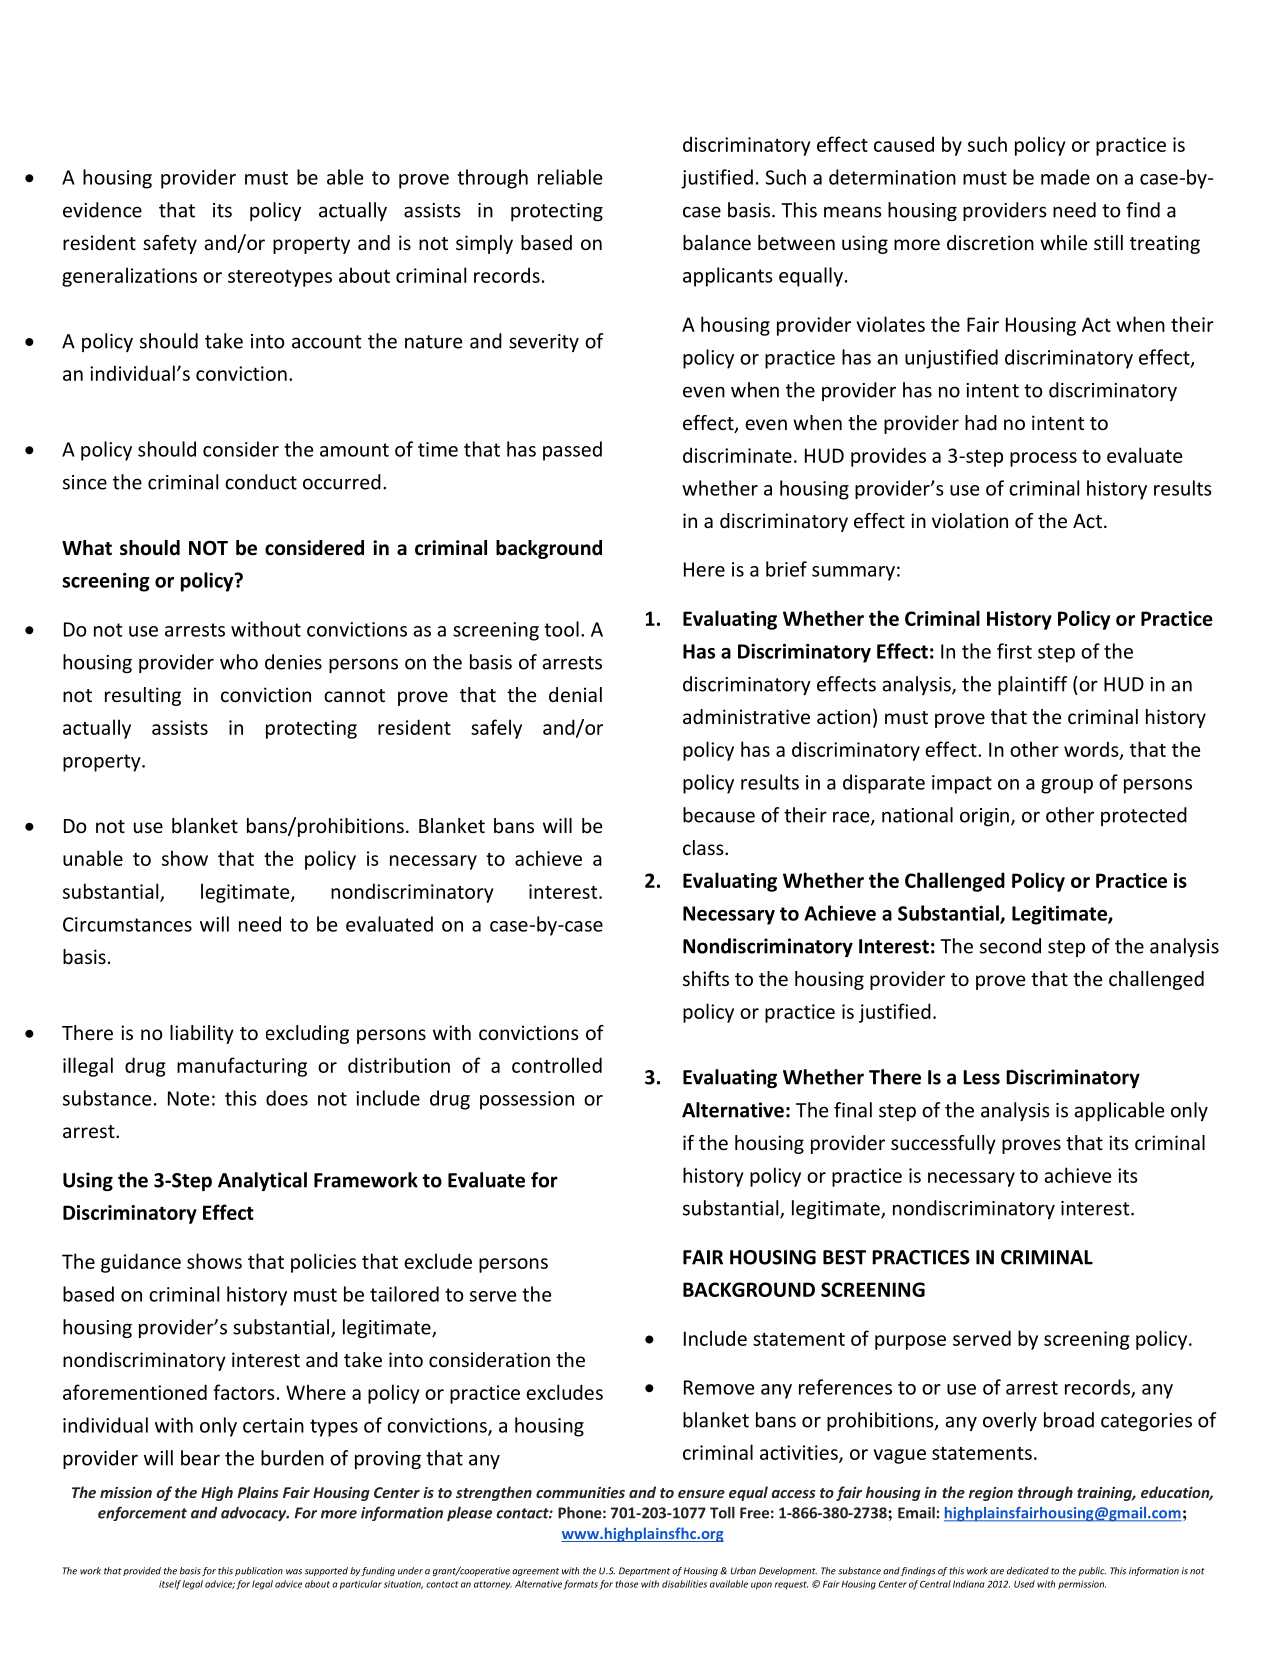  Describe the element at coordinates (255, 1514) in the screenshot. I see `advocacy` at that location.
